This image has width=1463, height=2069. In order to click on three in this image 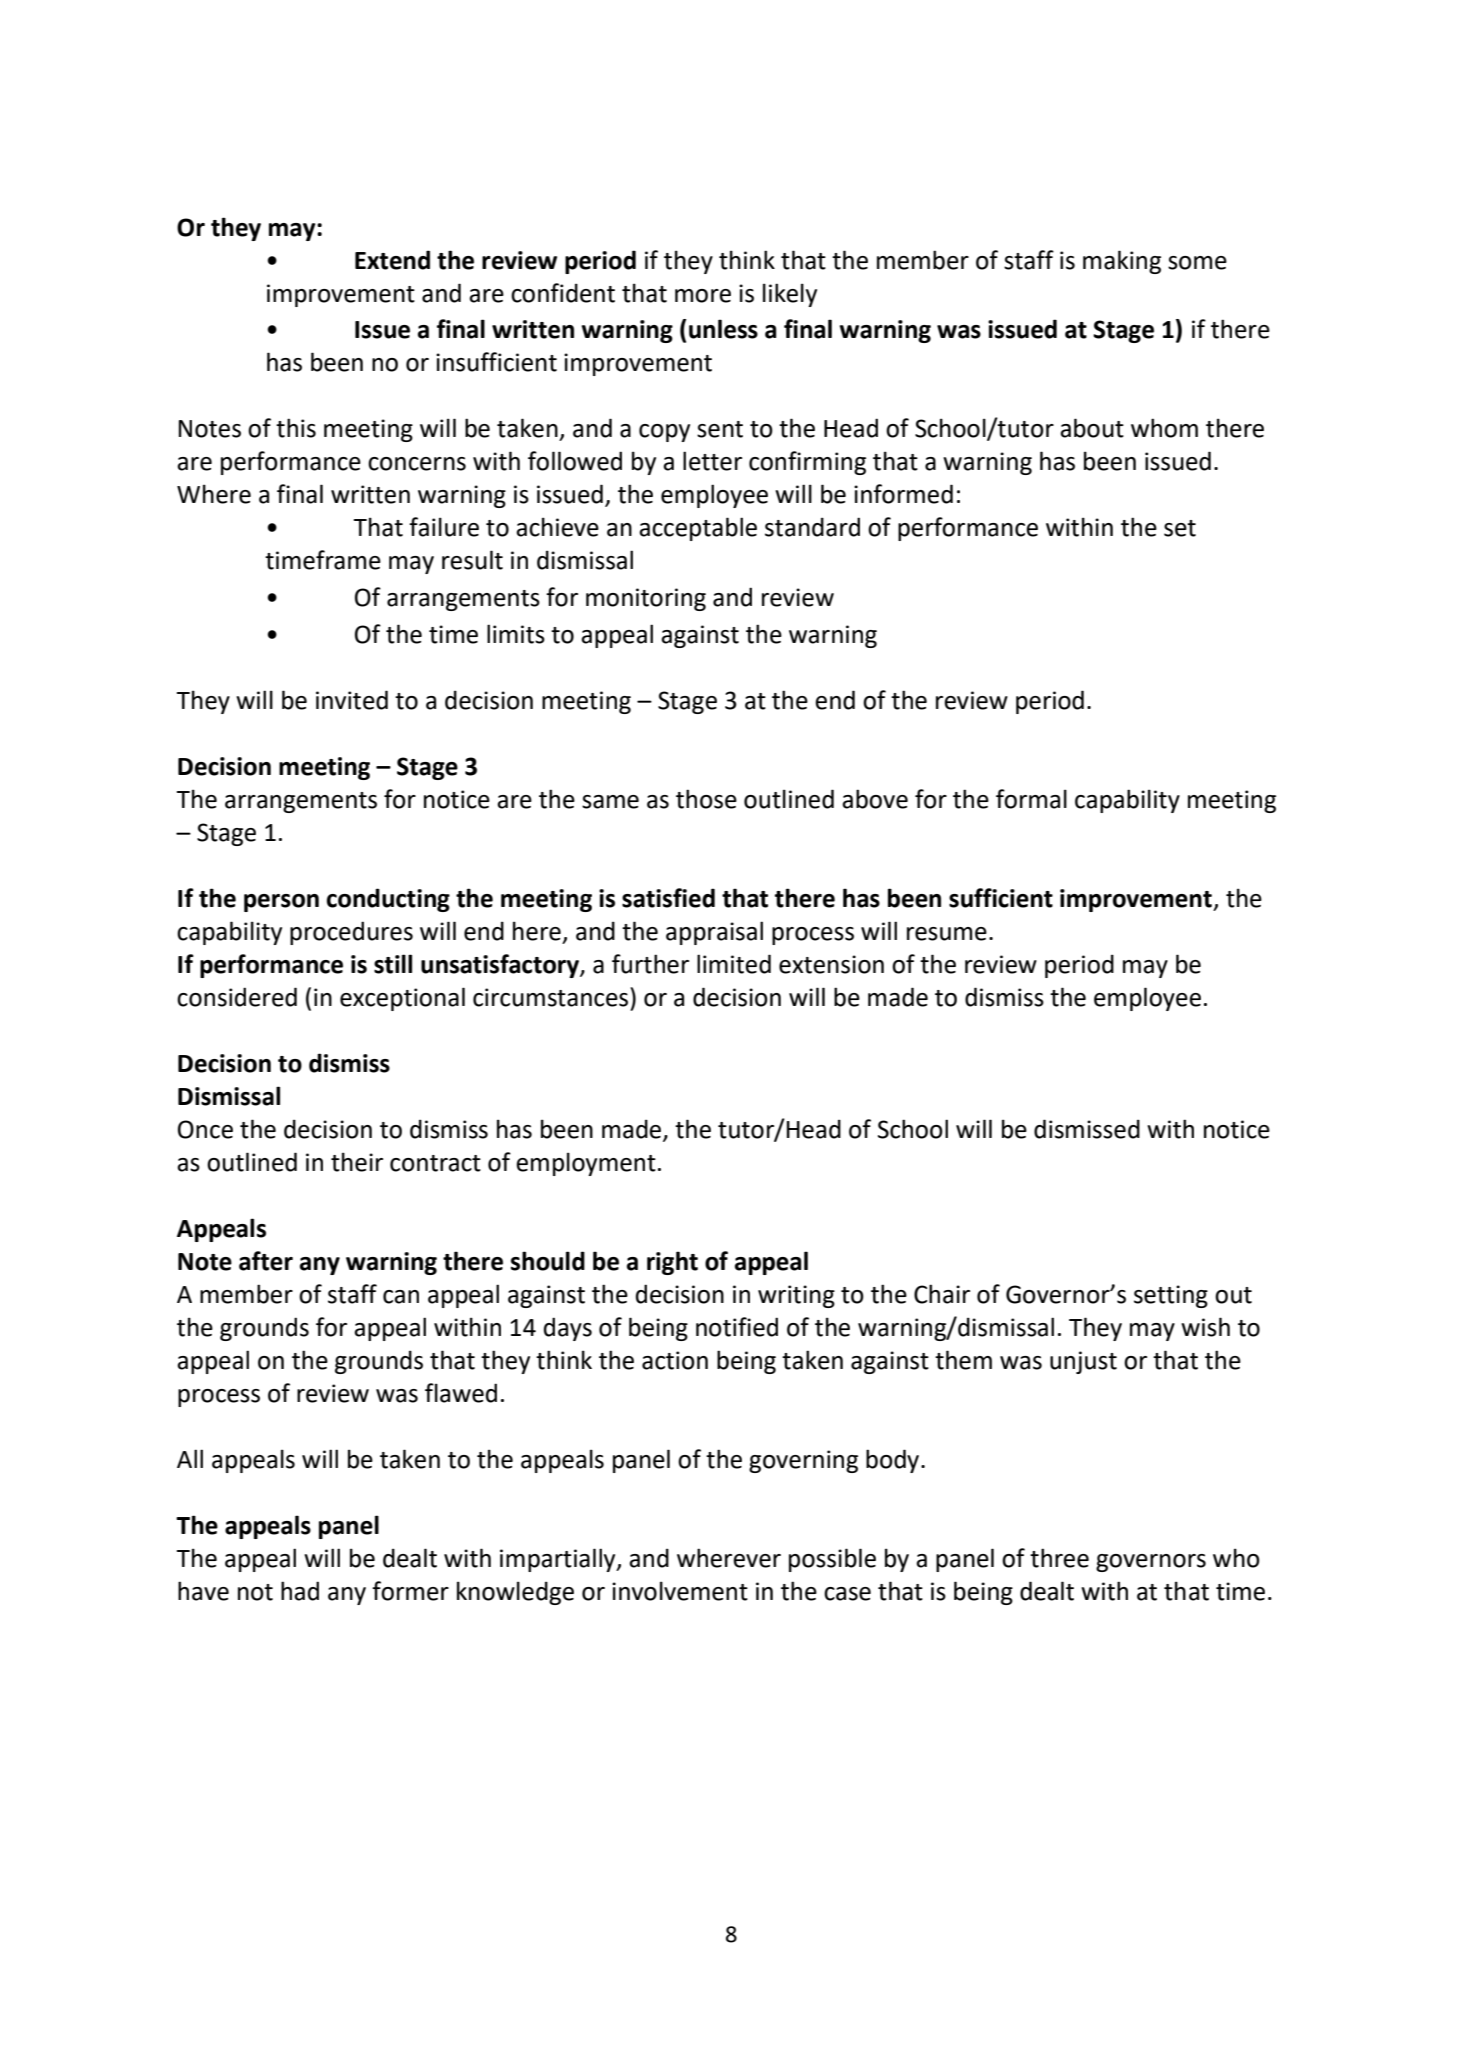, I will do `click(1059, 1558)`.
